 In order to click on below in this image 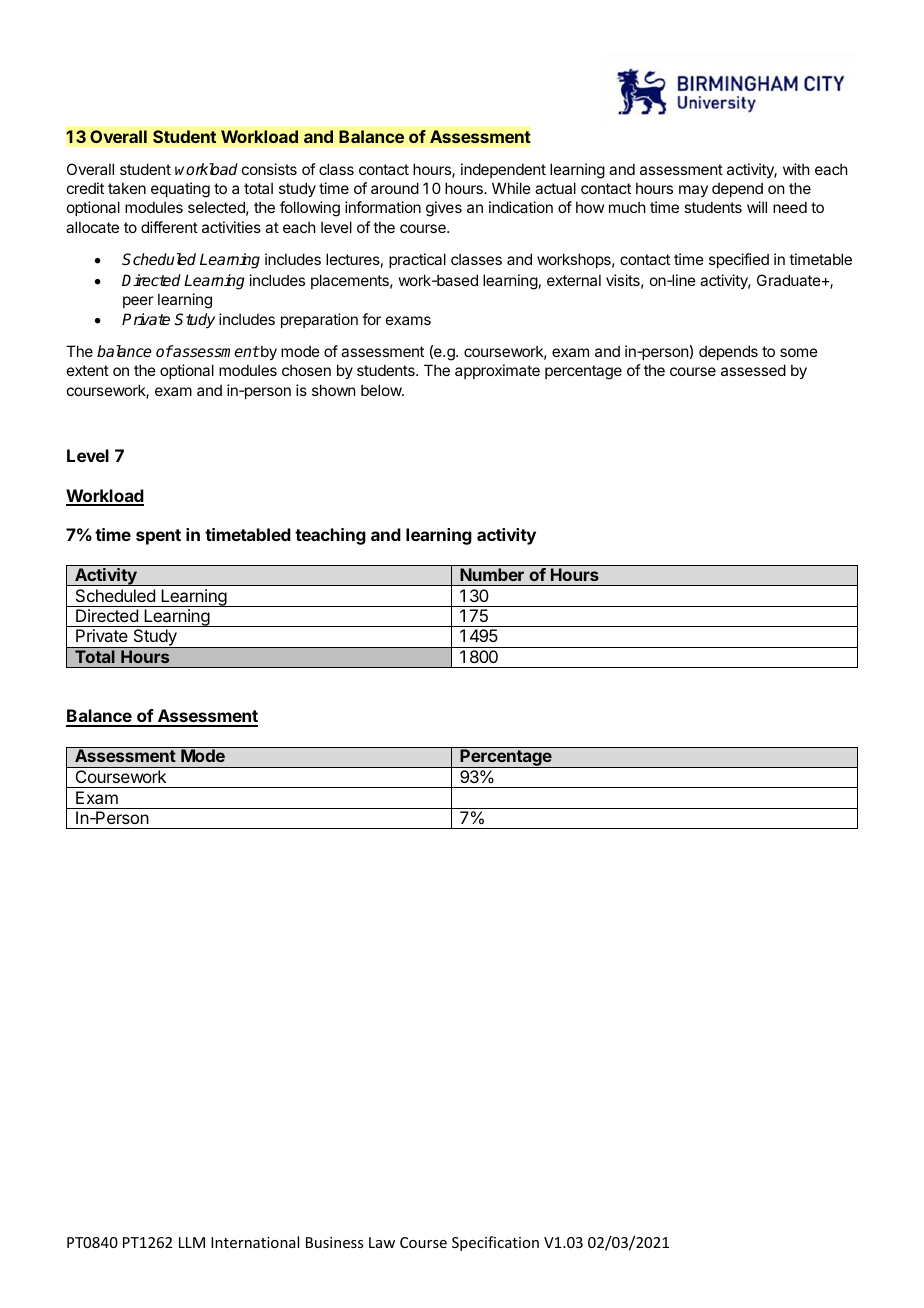, I will do `click(382, 390)`.
